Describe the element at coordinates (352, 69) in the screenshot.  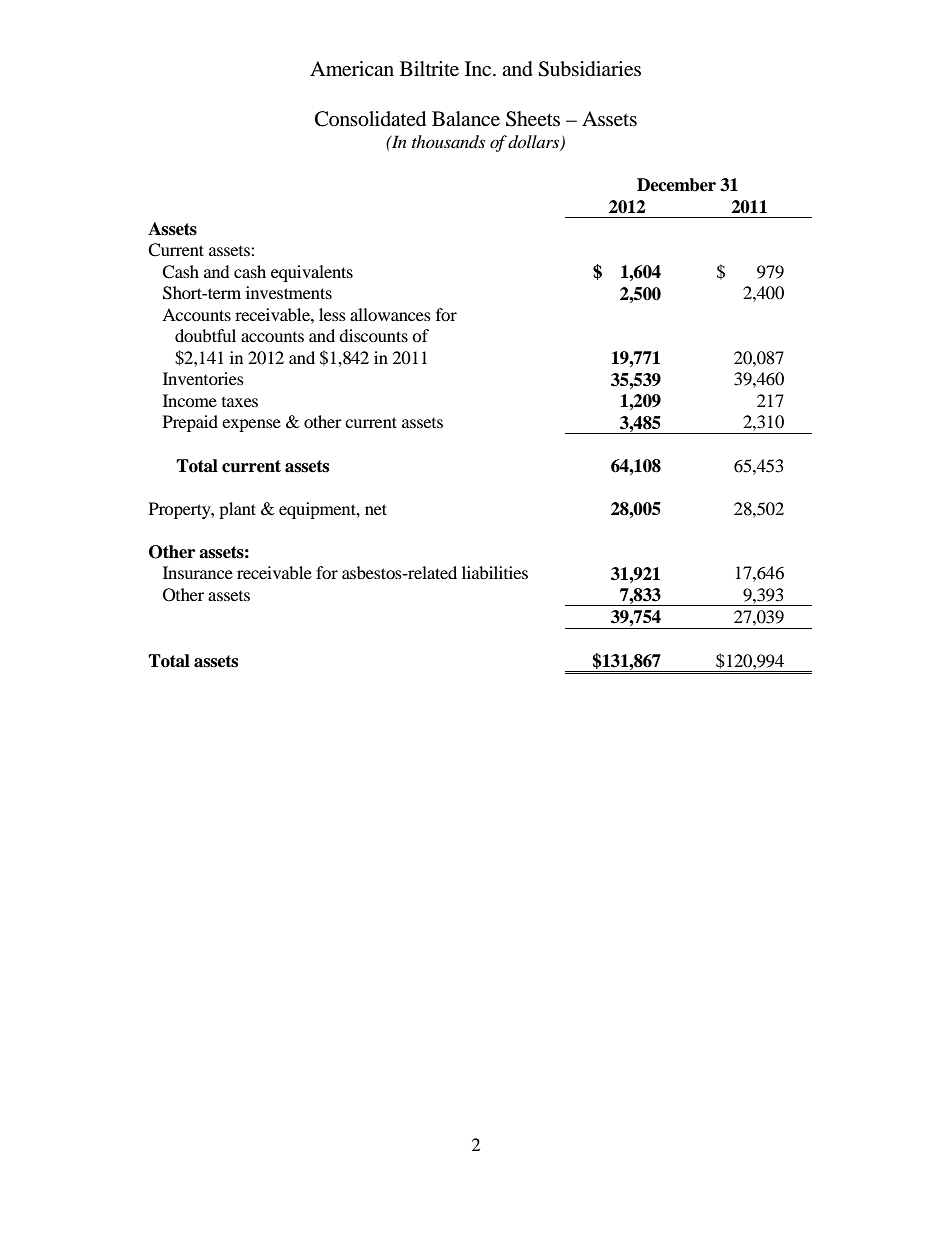
I see `American` at that location.
